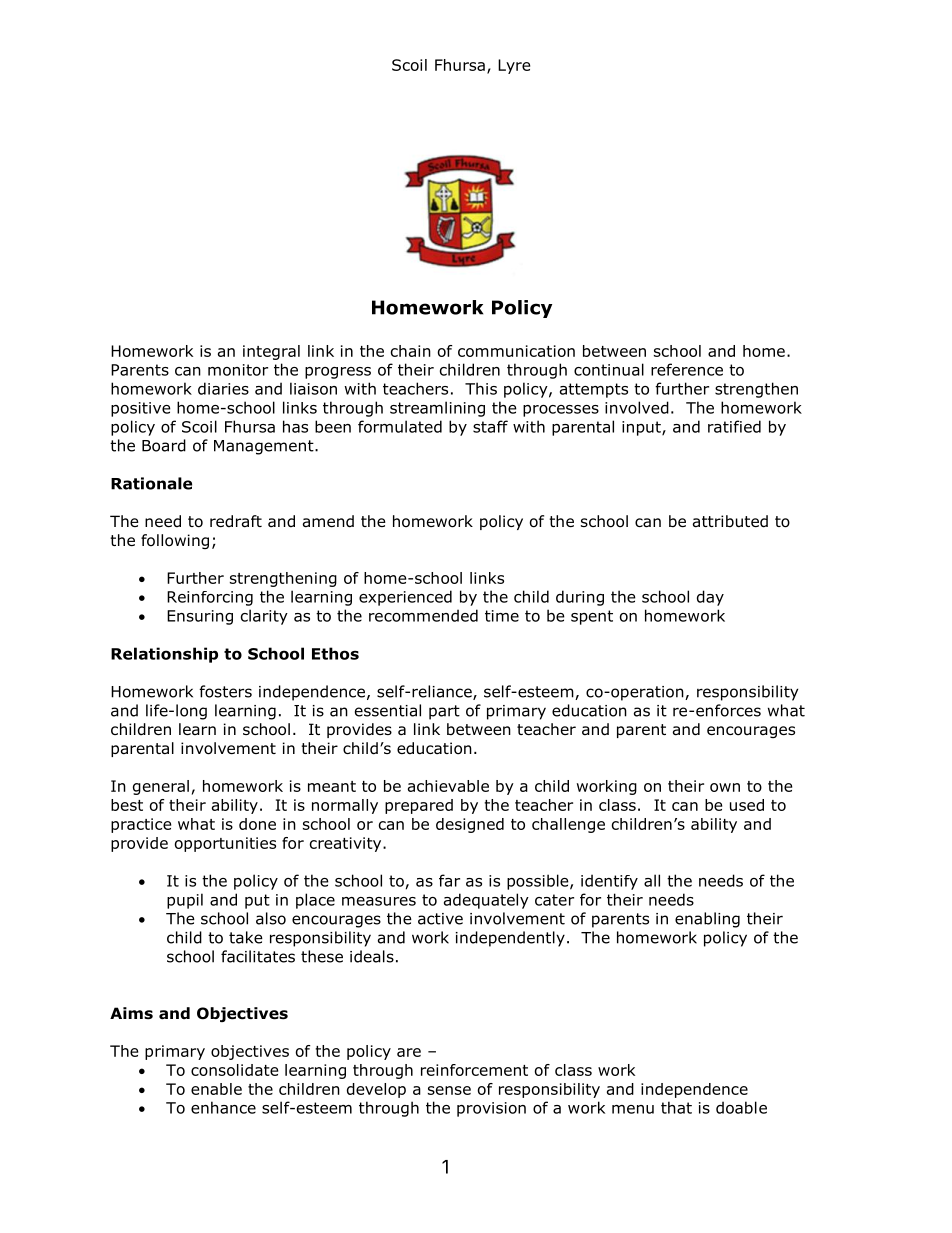 This screenshot has height=1233, width=952. I want to click on input, so click(642, 428).
